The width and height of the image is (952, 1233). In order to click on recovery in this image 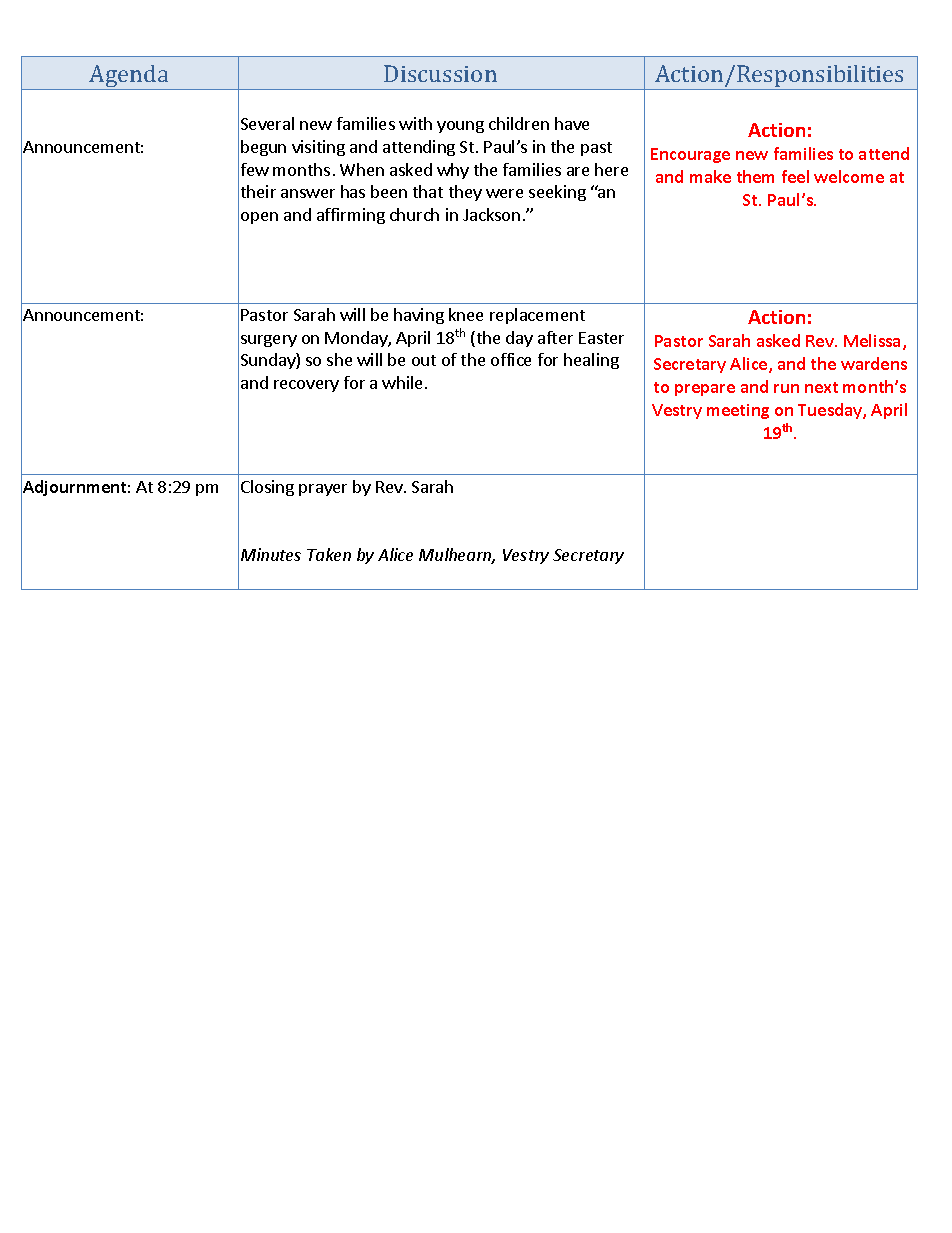, I will do `click(306, 386)`.
